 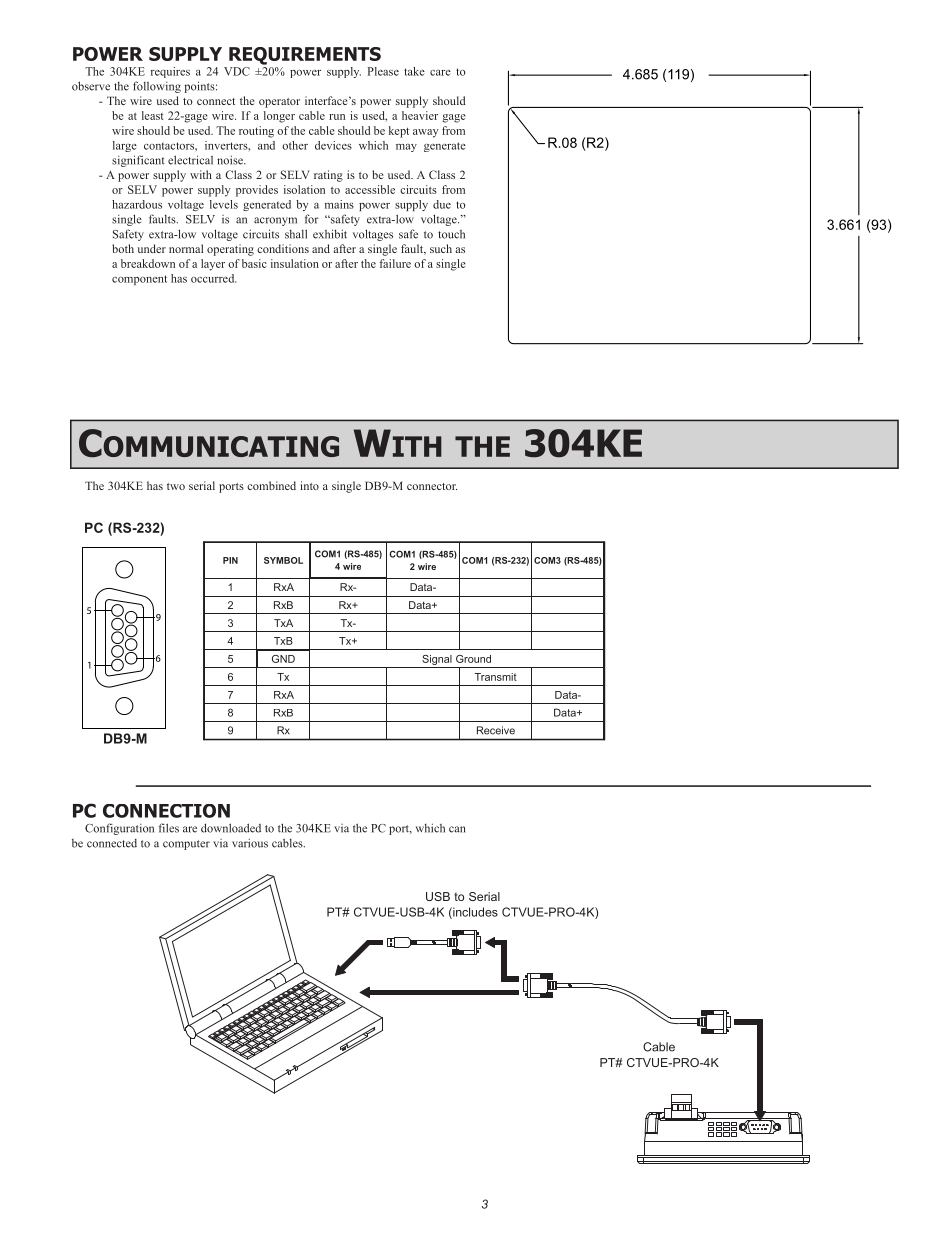 I want to click on Configuration, so click(x=119, y=829).
